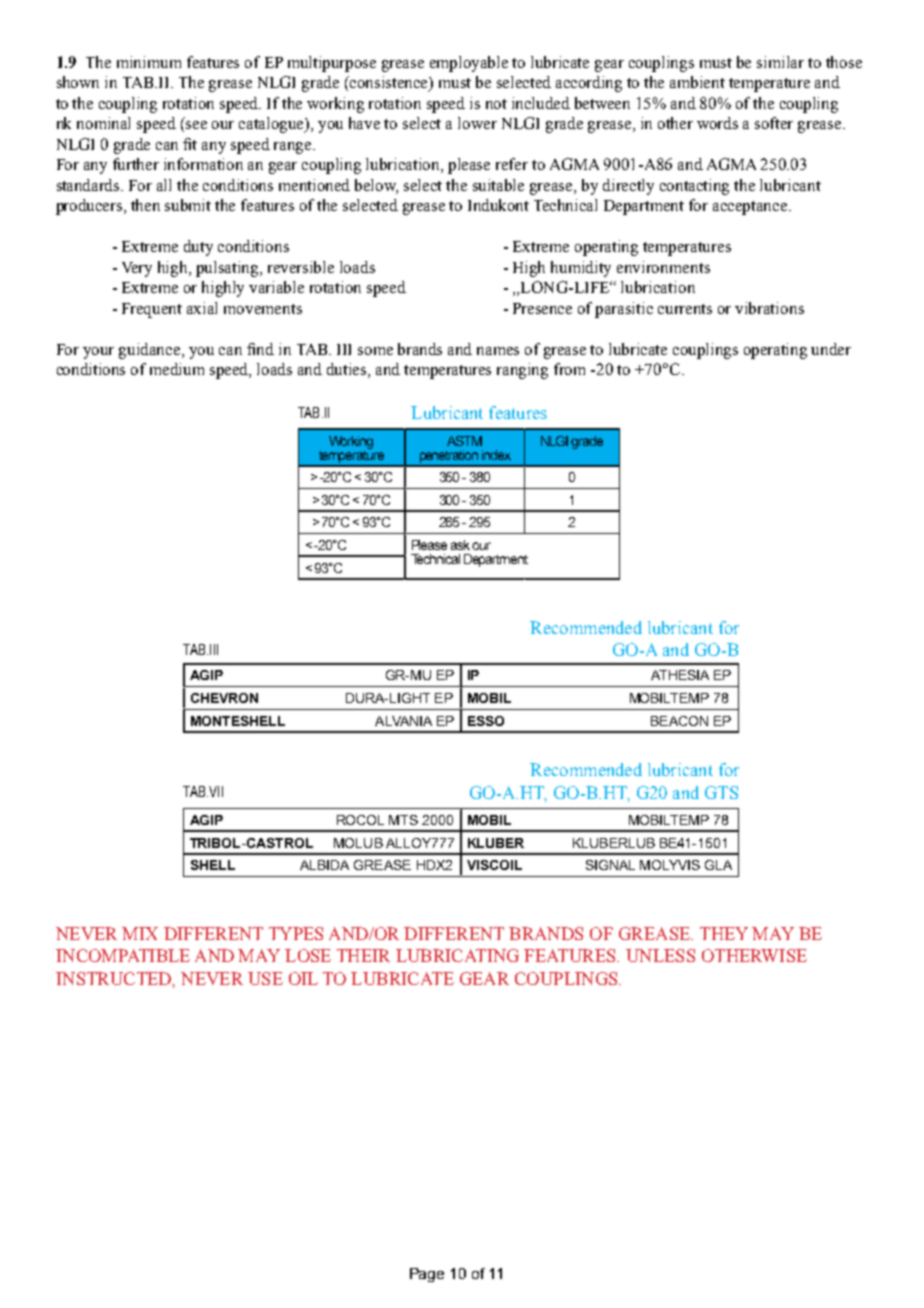  Describe the element at coordinates (831, 349) in the page. I see `under` at that location.
